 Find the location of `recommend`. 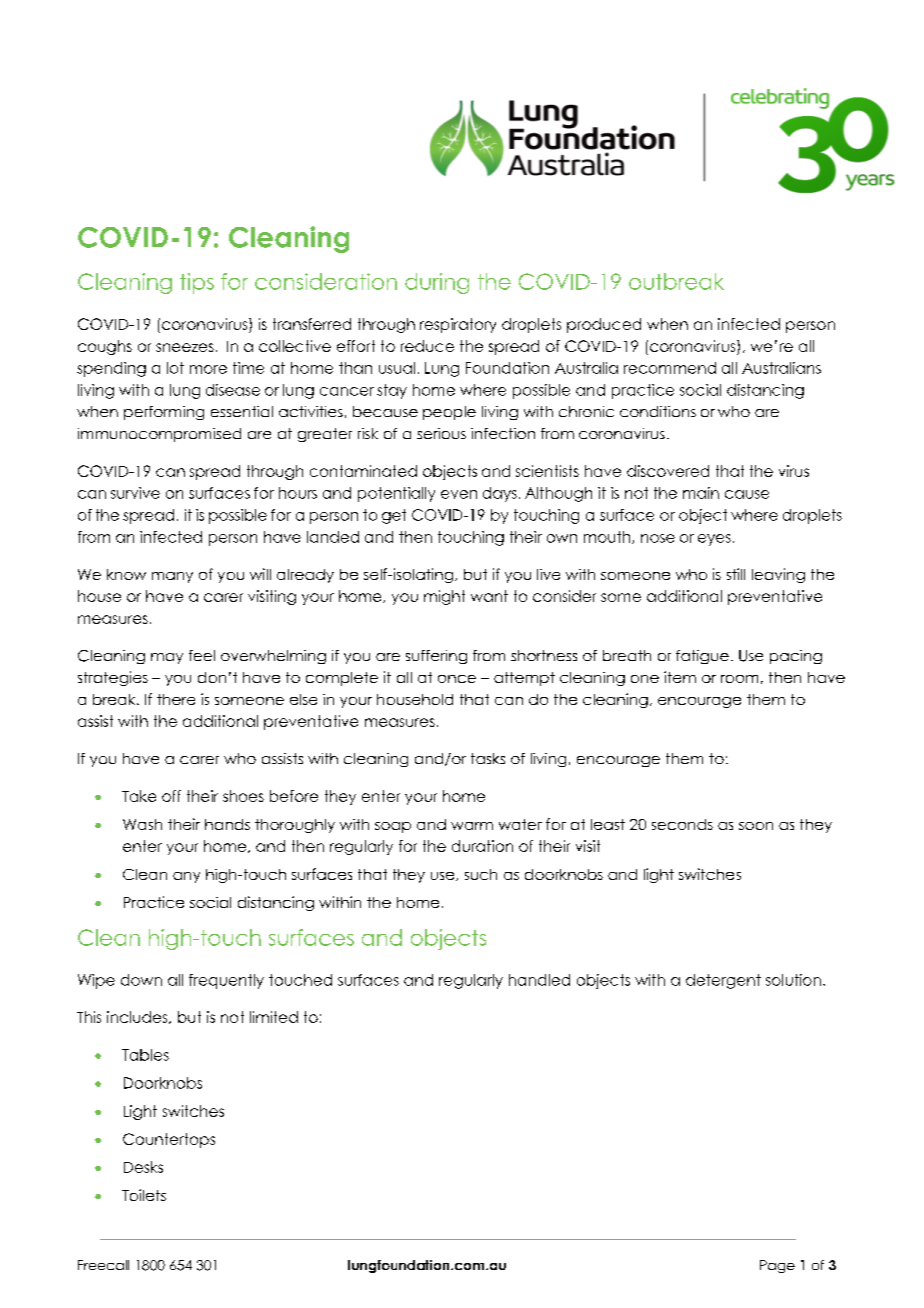

recommend is located at coordinates (670, 368).
